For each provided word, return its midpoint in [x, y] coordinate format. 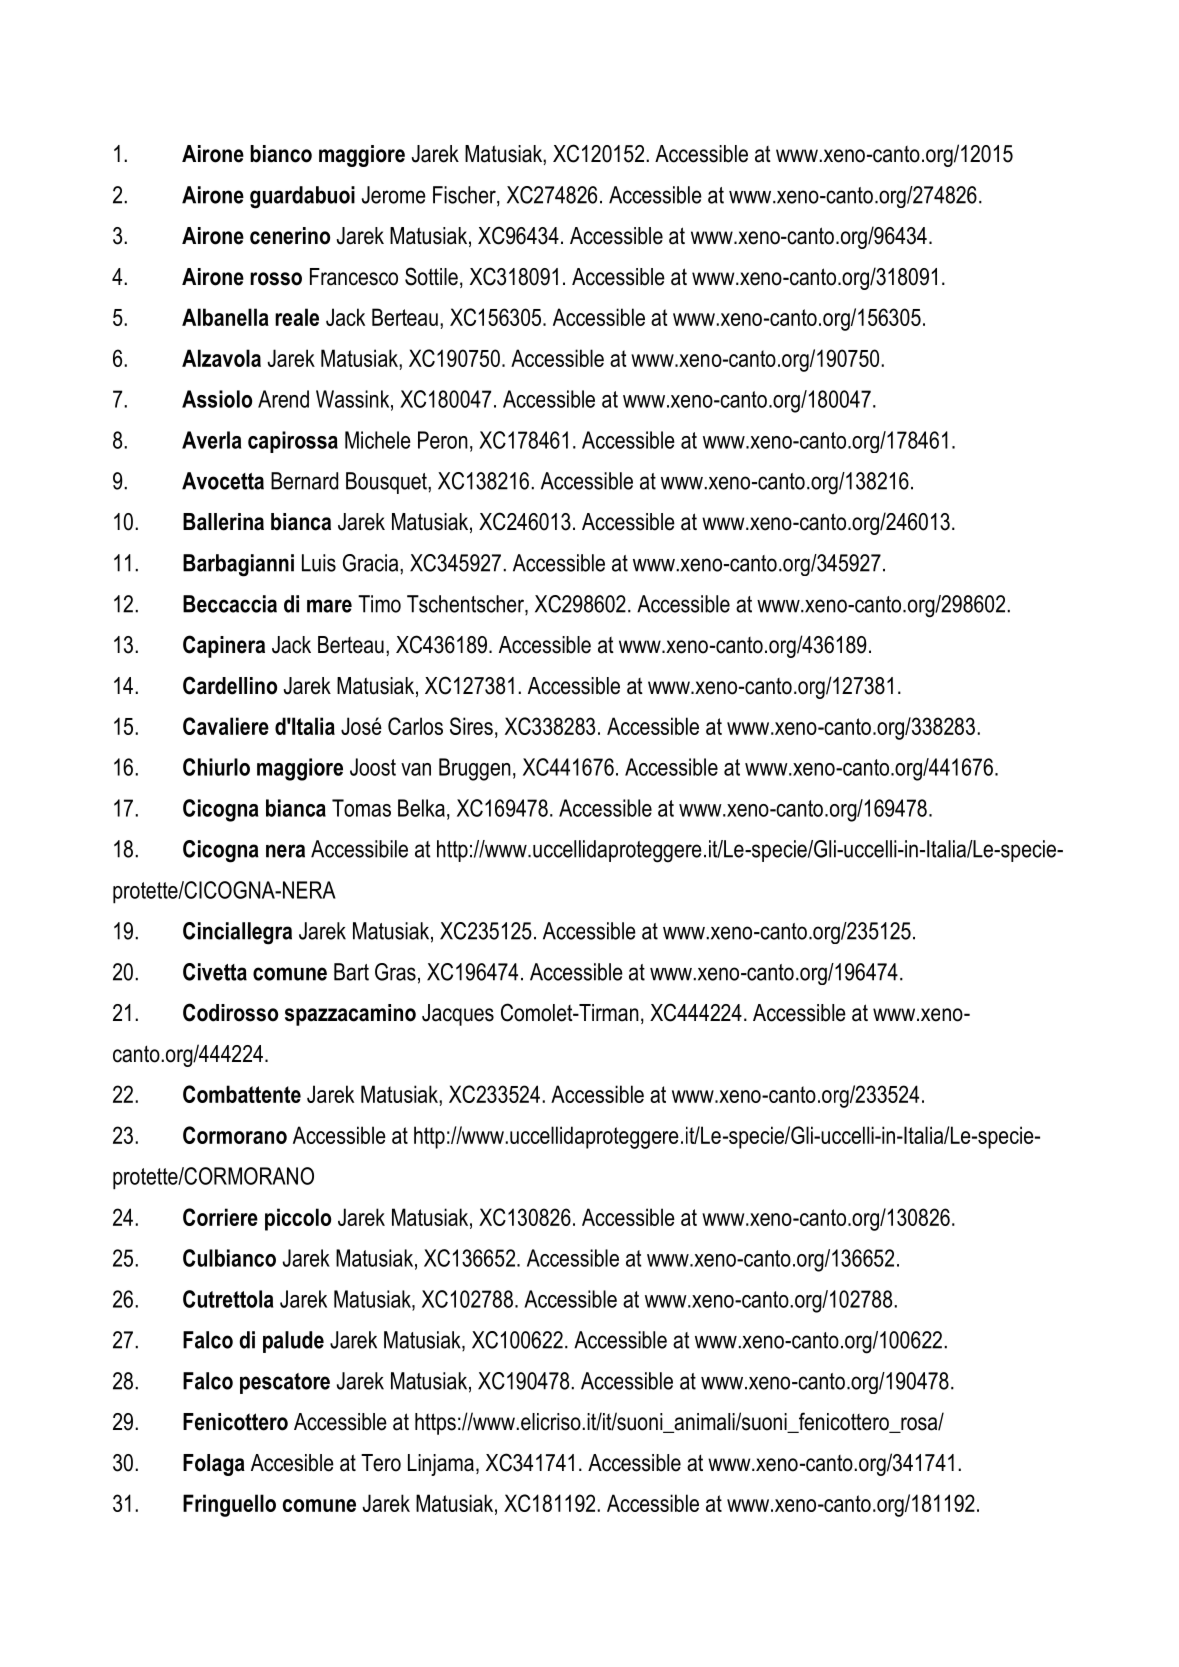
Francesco [354, 277]
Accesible [292, 1463]
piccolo [298, 1219]
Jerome [394, 195]
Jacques [458, 1015]
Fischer [465, 196]
